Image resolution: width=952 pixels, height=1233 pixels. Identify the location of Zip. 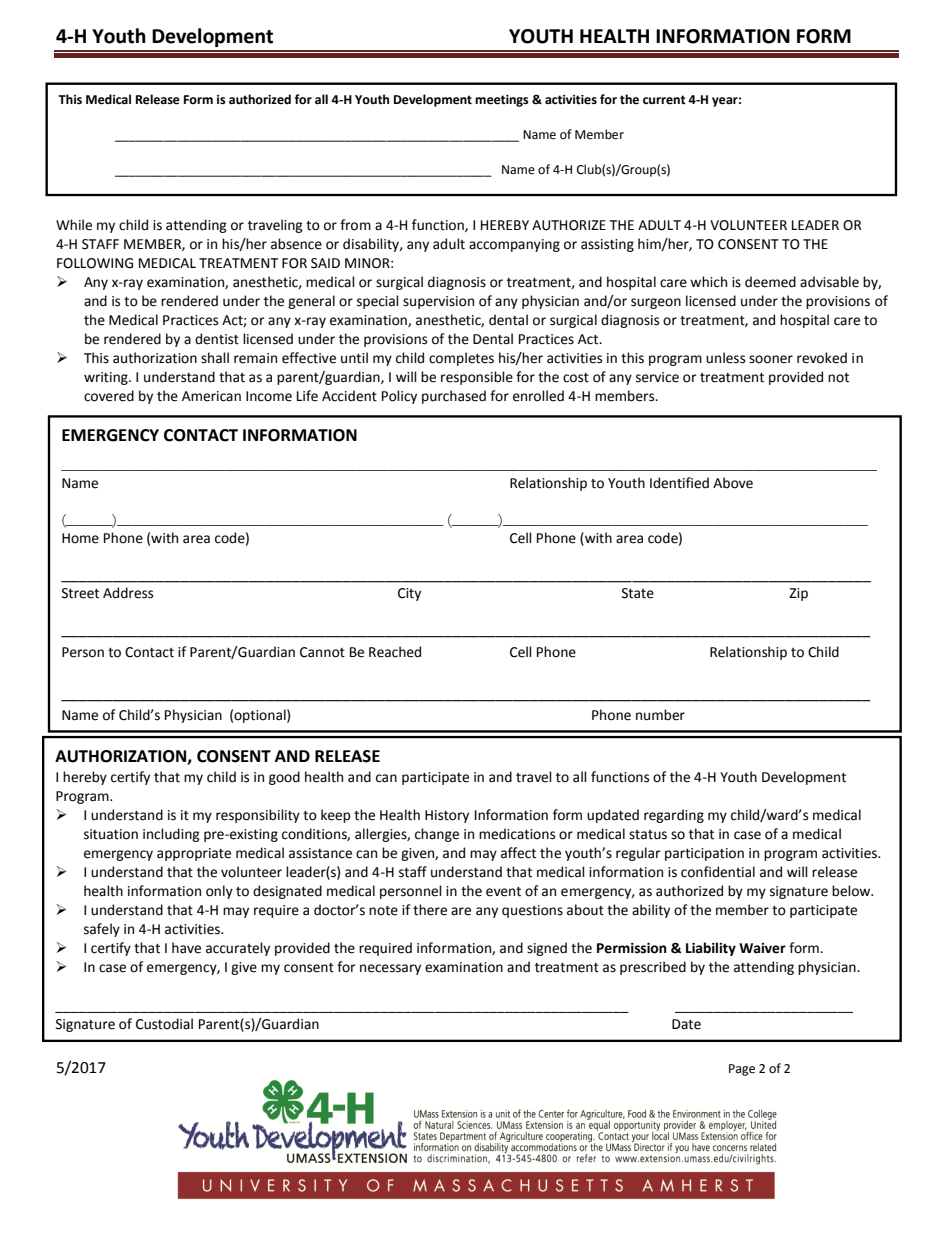
(798, 594).
